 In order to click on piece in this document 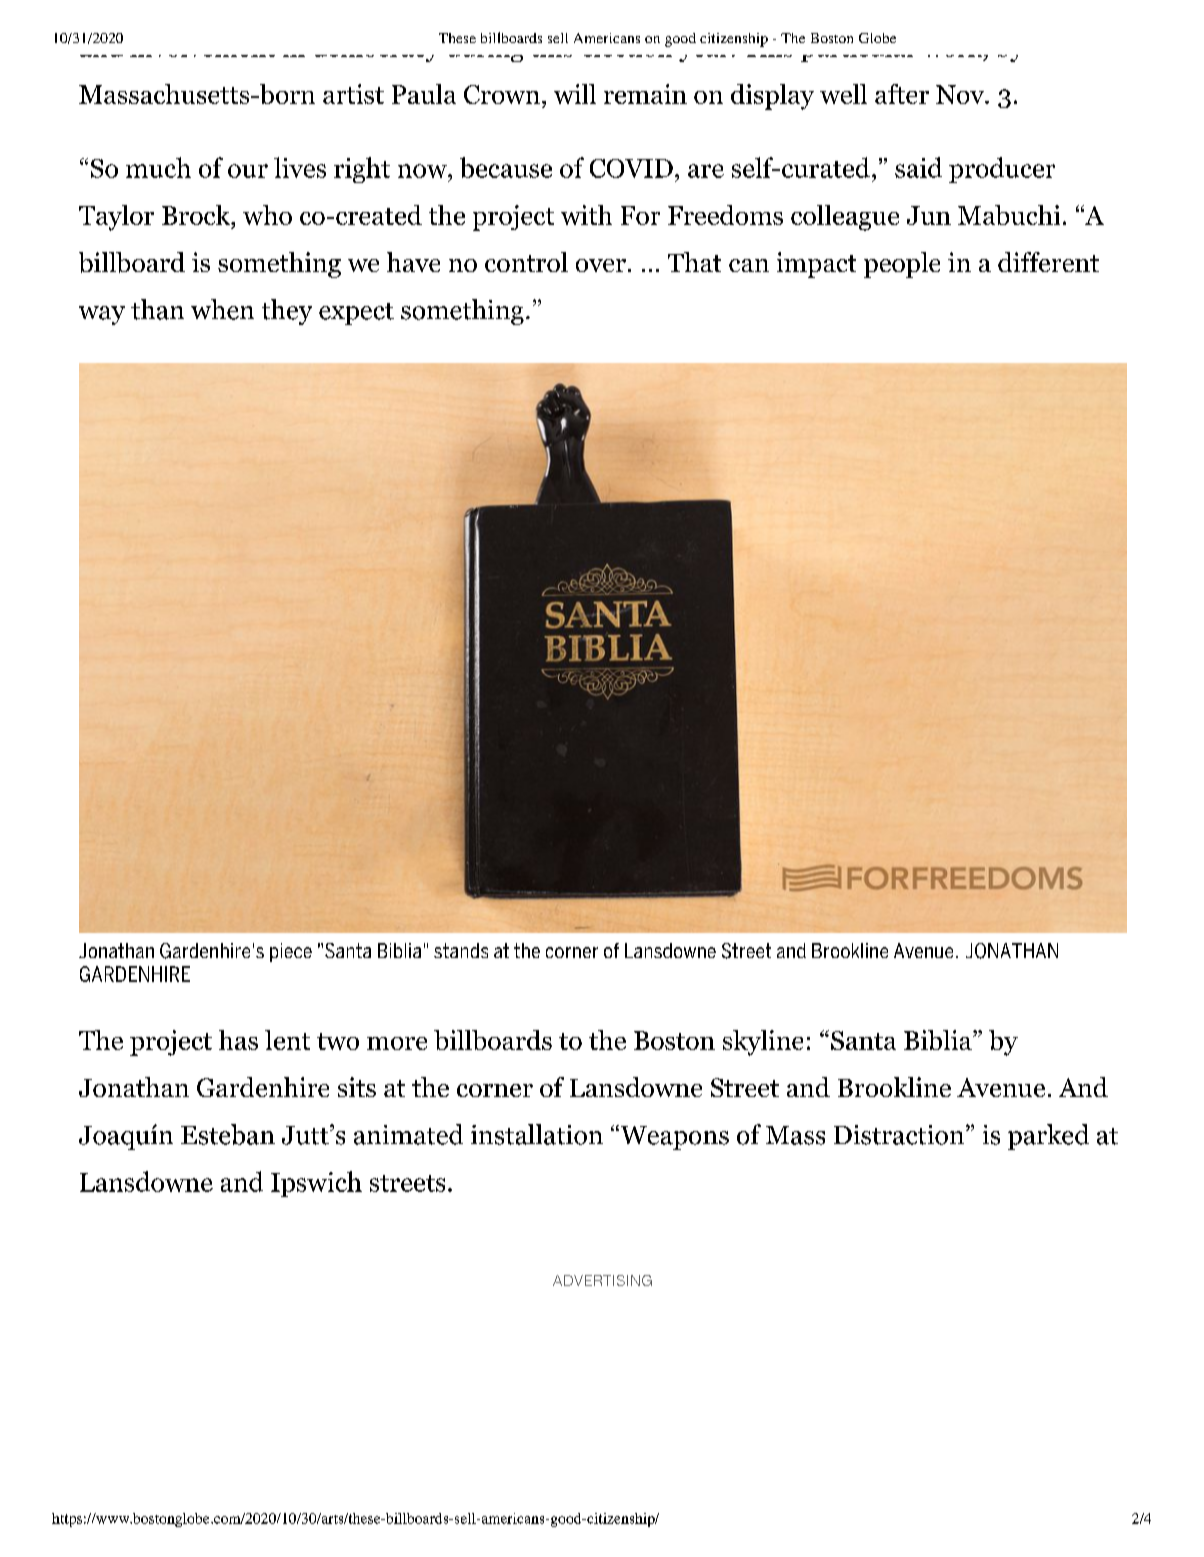, I will do `click(291, 952)`.
